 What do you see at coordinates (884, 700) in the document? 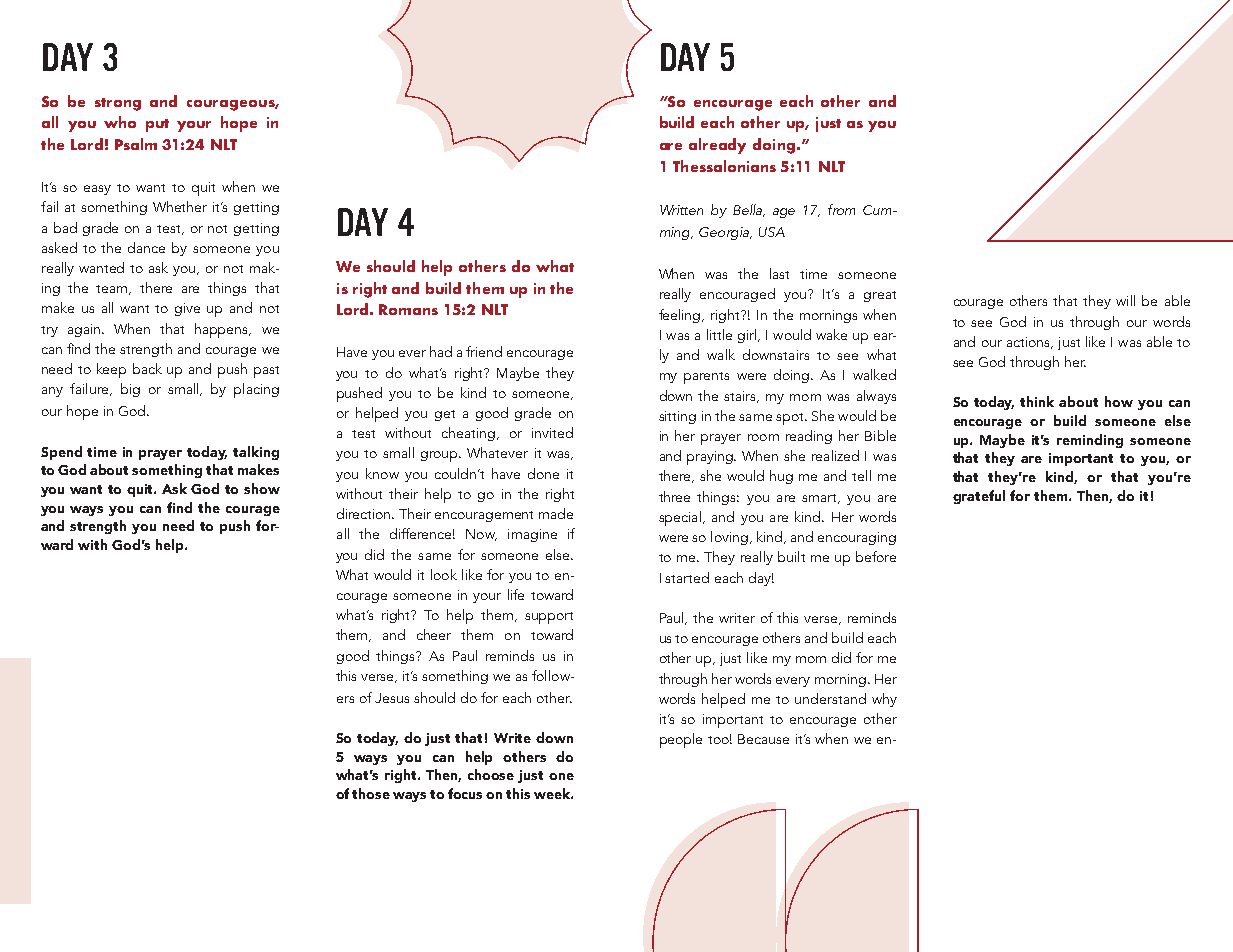
I see `why` at bounding box center [884, 700].
